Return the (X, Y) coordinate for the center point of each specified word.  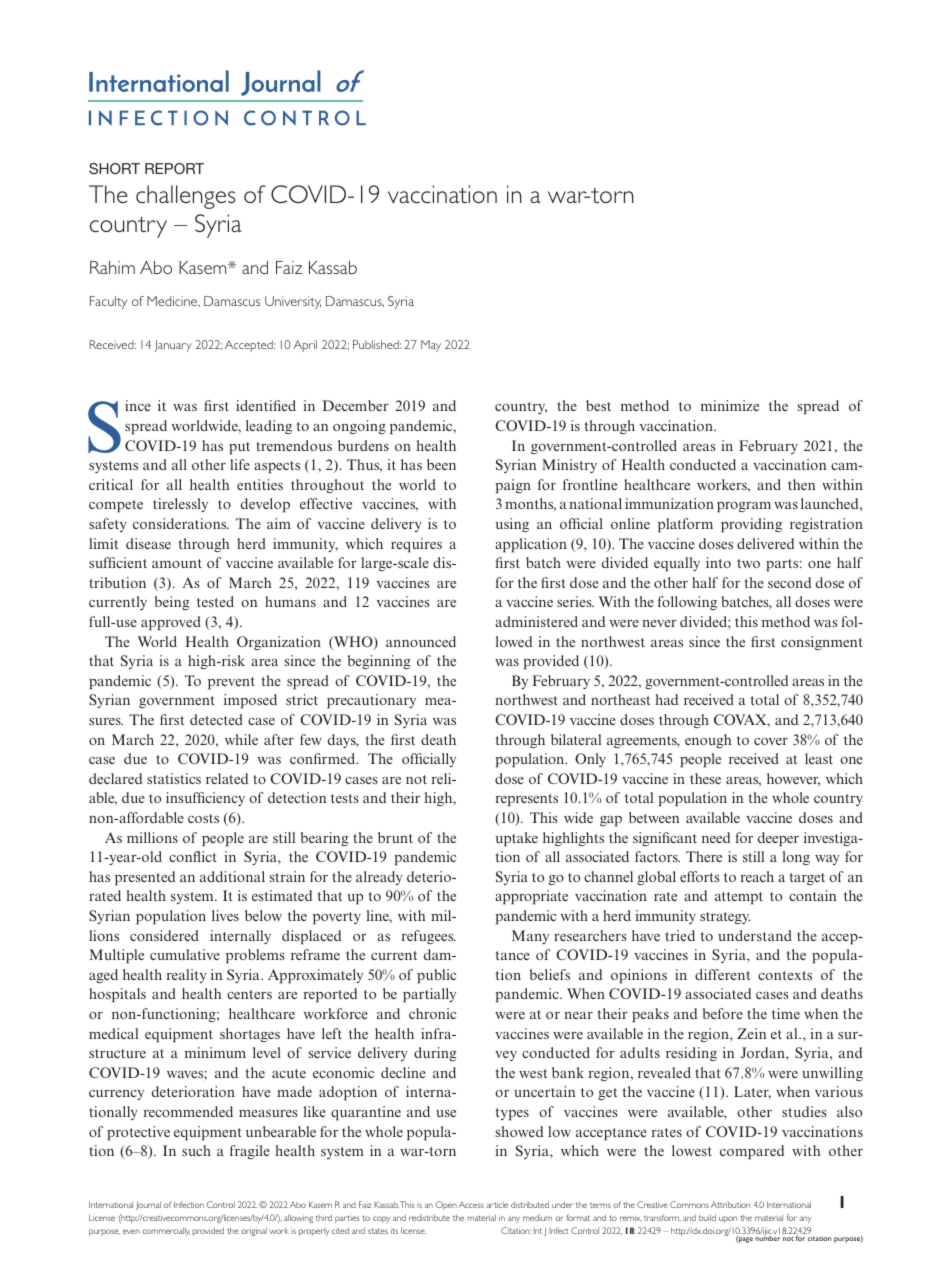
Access (471, 1205)
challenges (185, 197)
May (431, 346)
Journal (148, 1205)
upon (728, 1219)
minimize (730, 405)
